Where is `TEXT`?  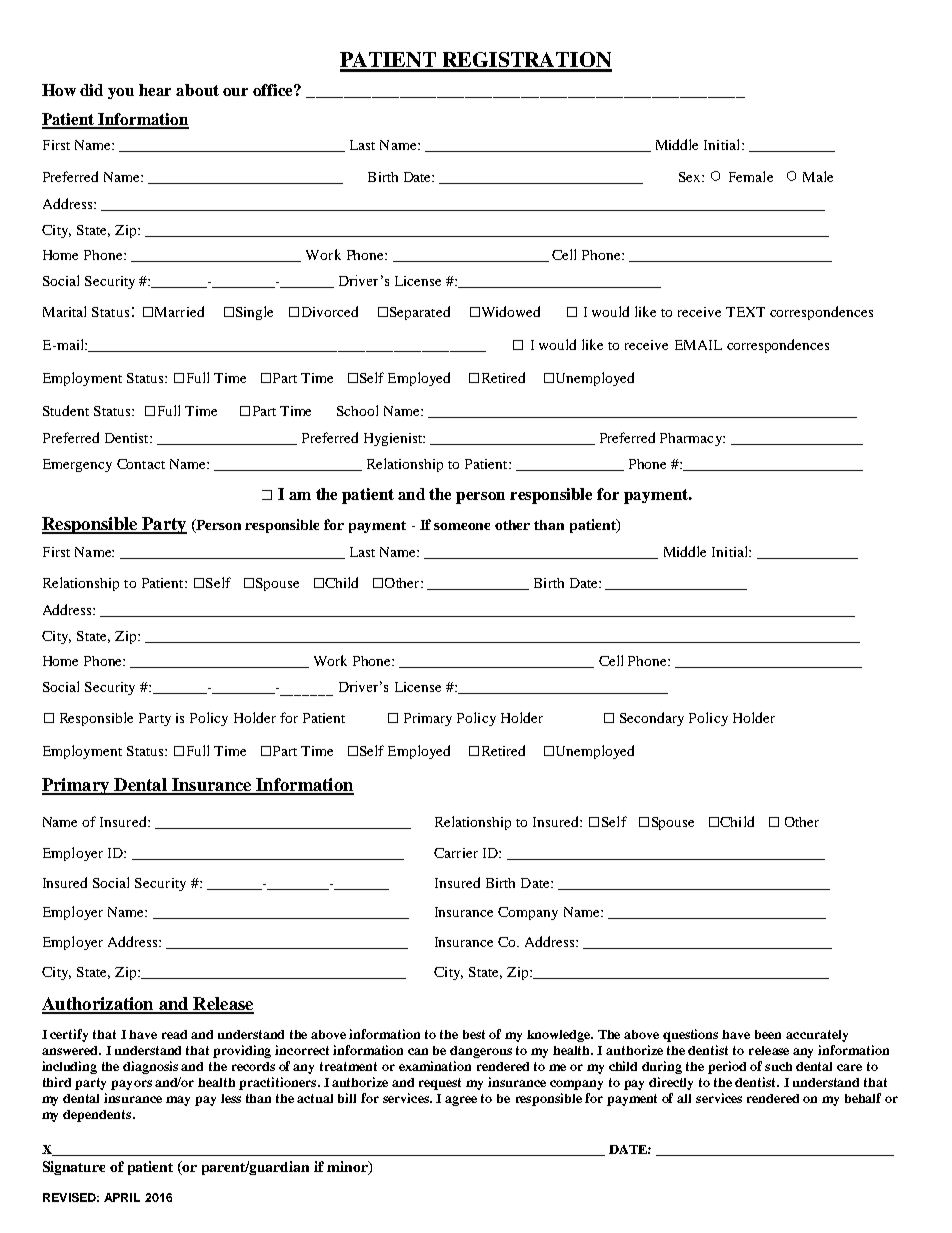
TEXT is located at coordinates (745, 312).
